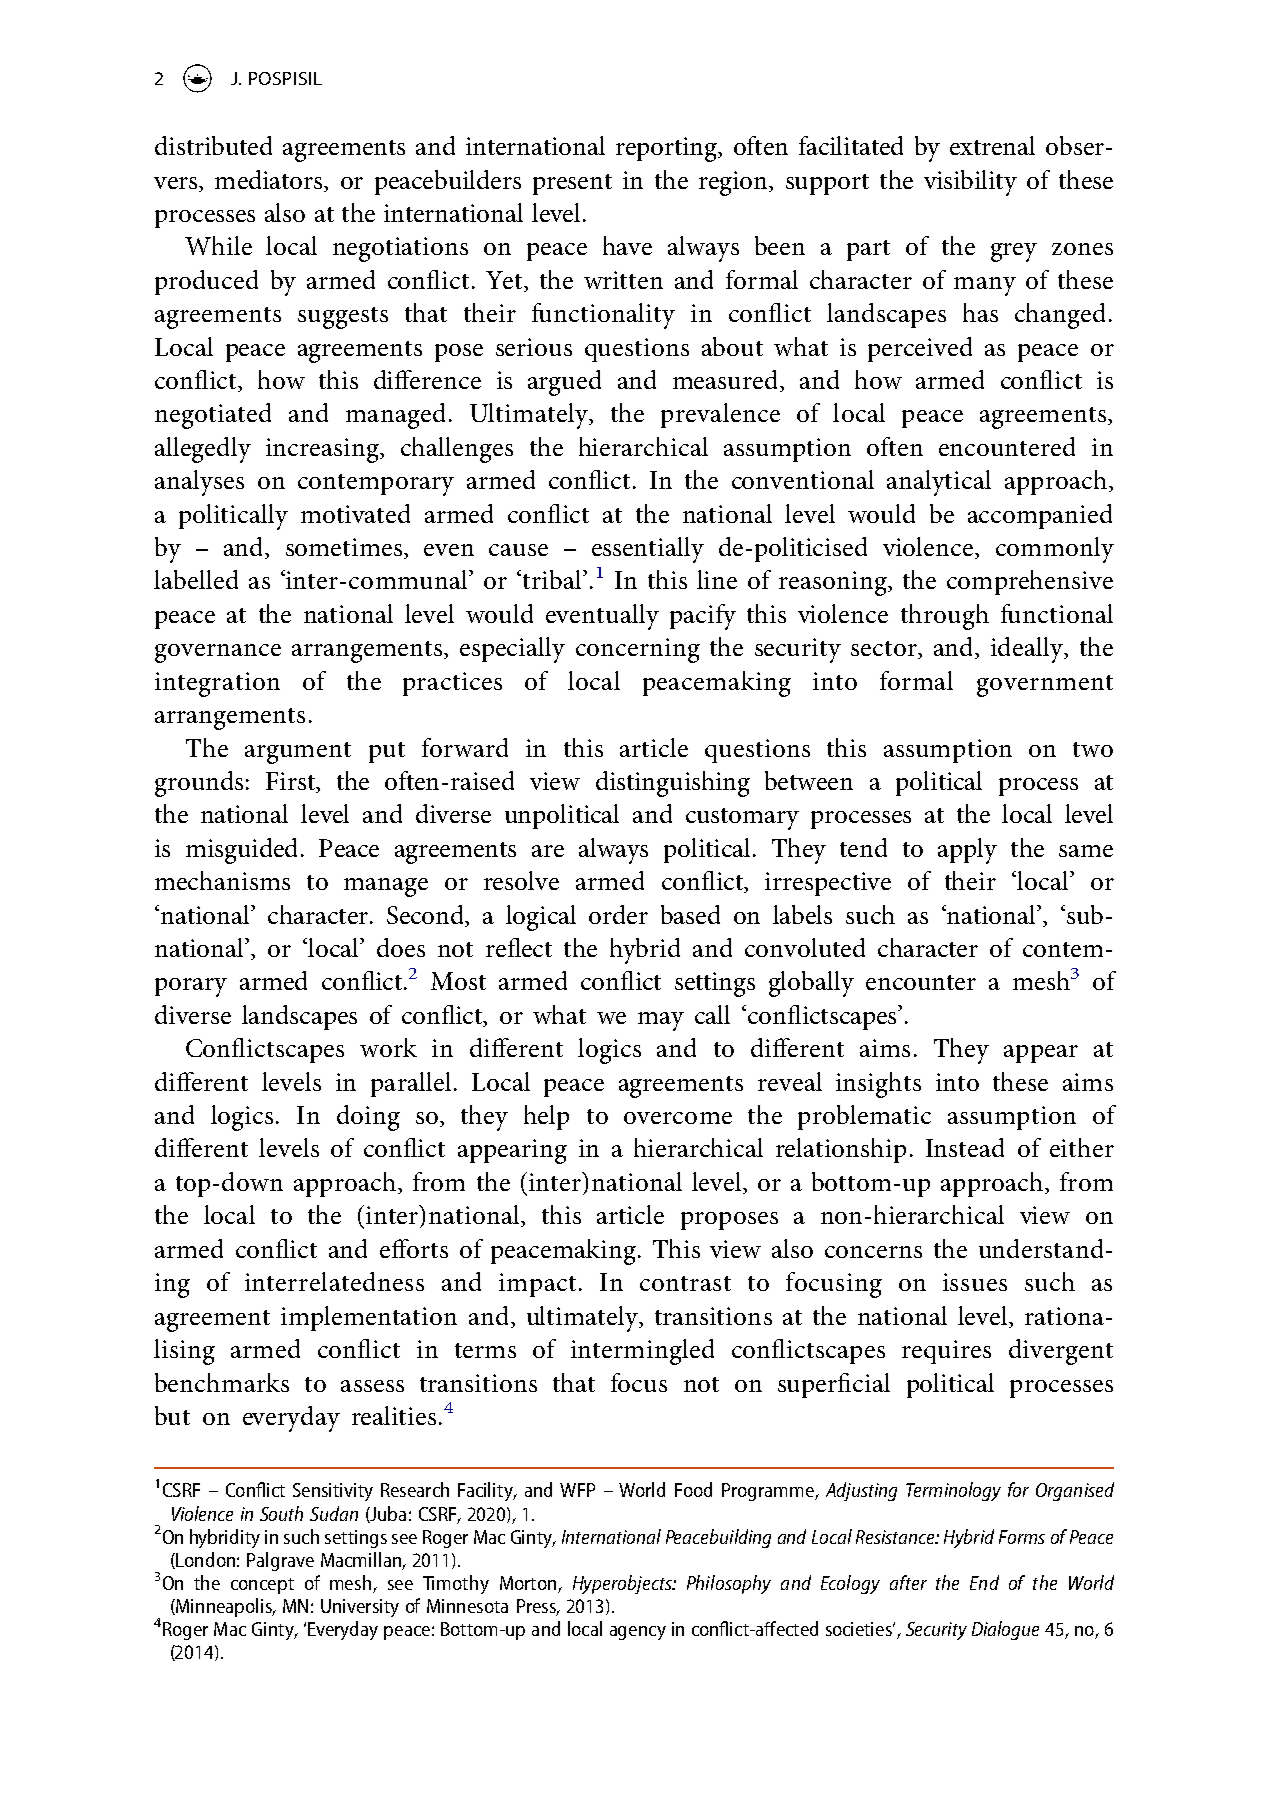 The image size is (1268, 1807). What do you see at coordinates (648, 550) in the screenshot?
I see `essentially` at bounding box center [648, 550].
